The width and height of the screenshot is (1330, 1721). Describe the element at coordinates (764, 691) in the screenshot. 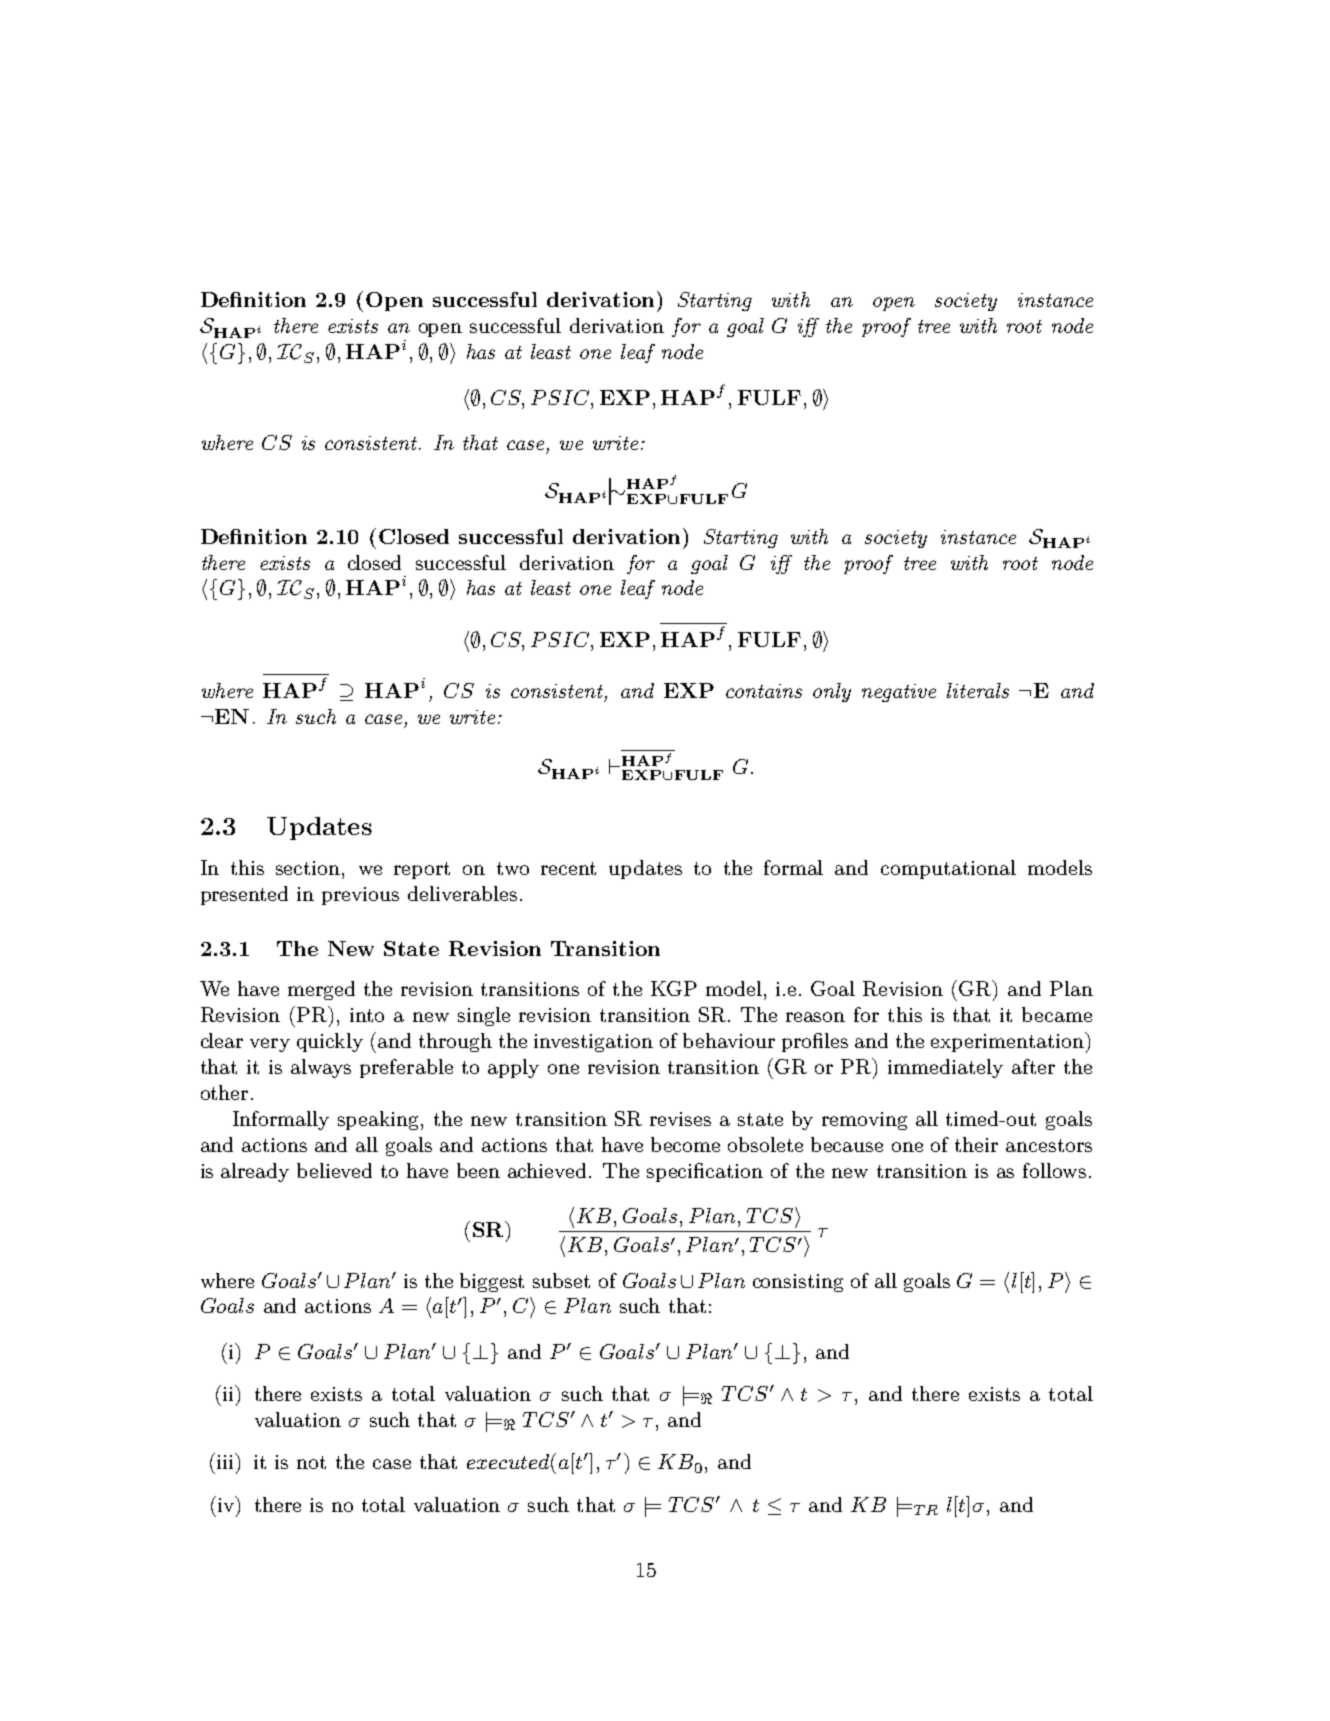

I see `contains` at that location.
